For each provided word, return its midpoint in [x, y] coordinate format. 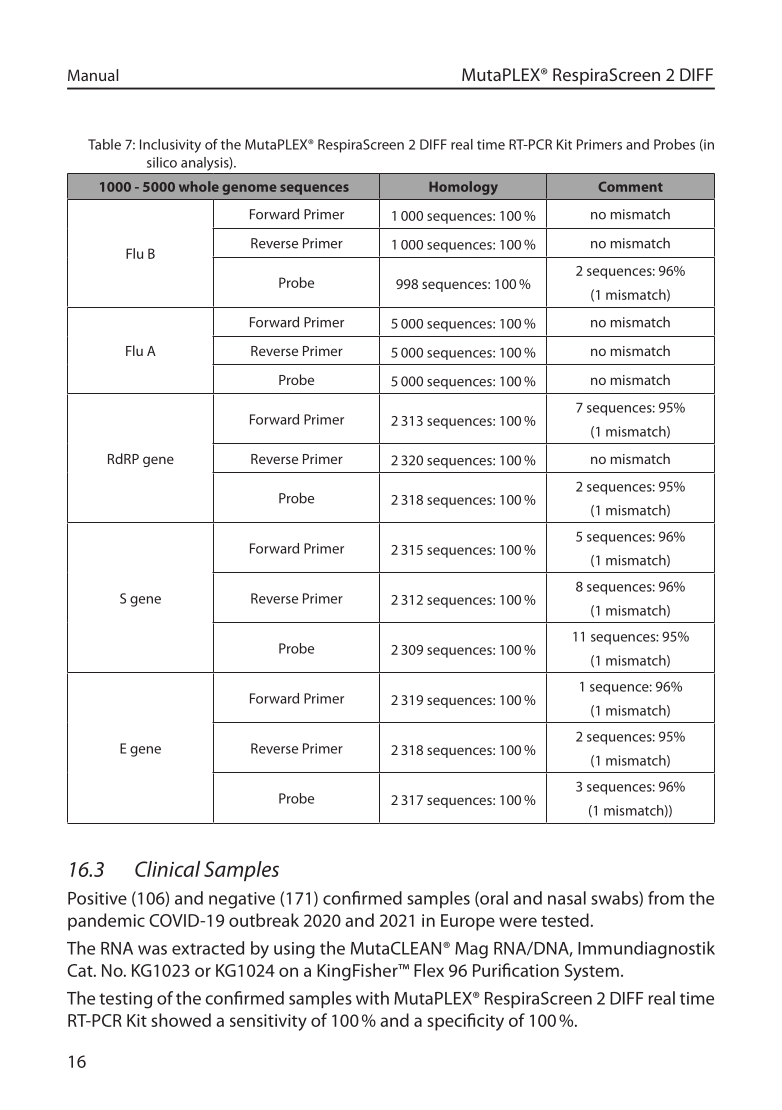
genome [249, 189]
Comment [630, 186]
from [666, 898]
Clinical [167, 869]
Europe [468, 922]
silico [162, 162]
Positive [97, 898]
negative [242, 900]
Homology [463, 188]
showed [181, 1020]
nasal [567, 898]
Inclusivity [170, 146]
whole [199, 186]
